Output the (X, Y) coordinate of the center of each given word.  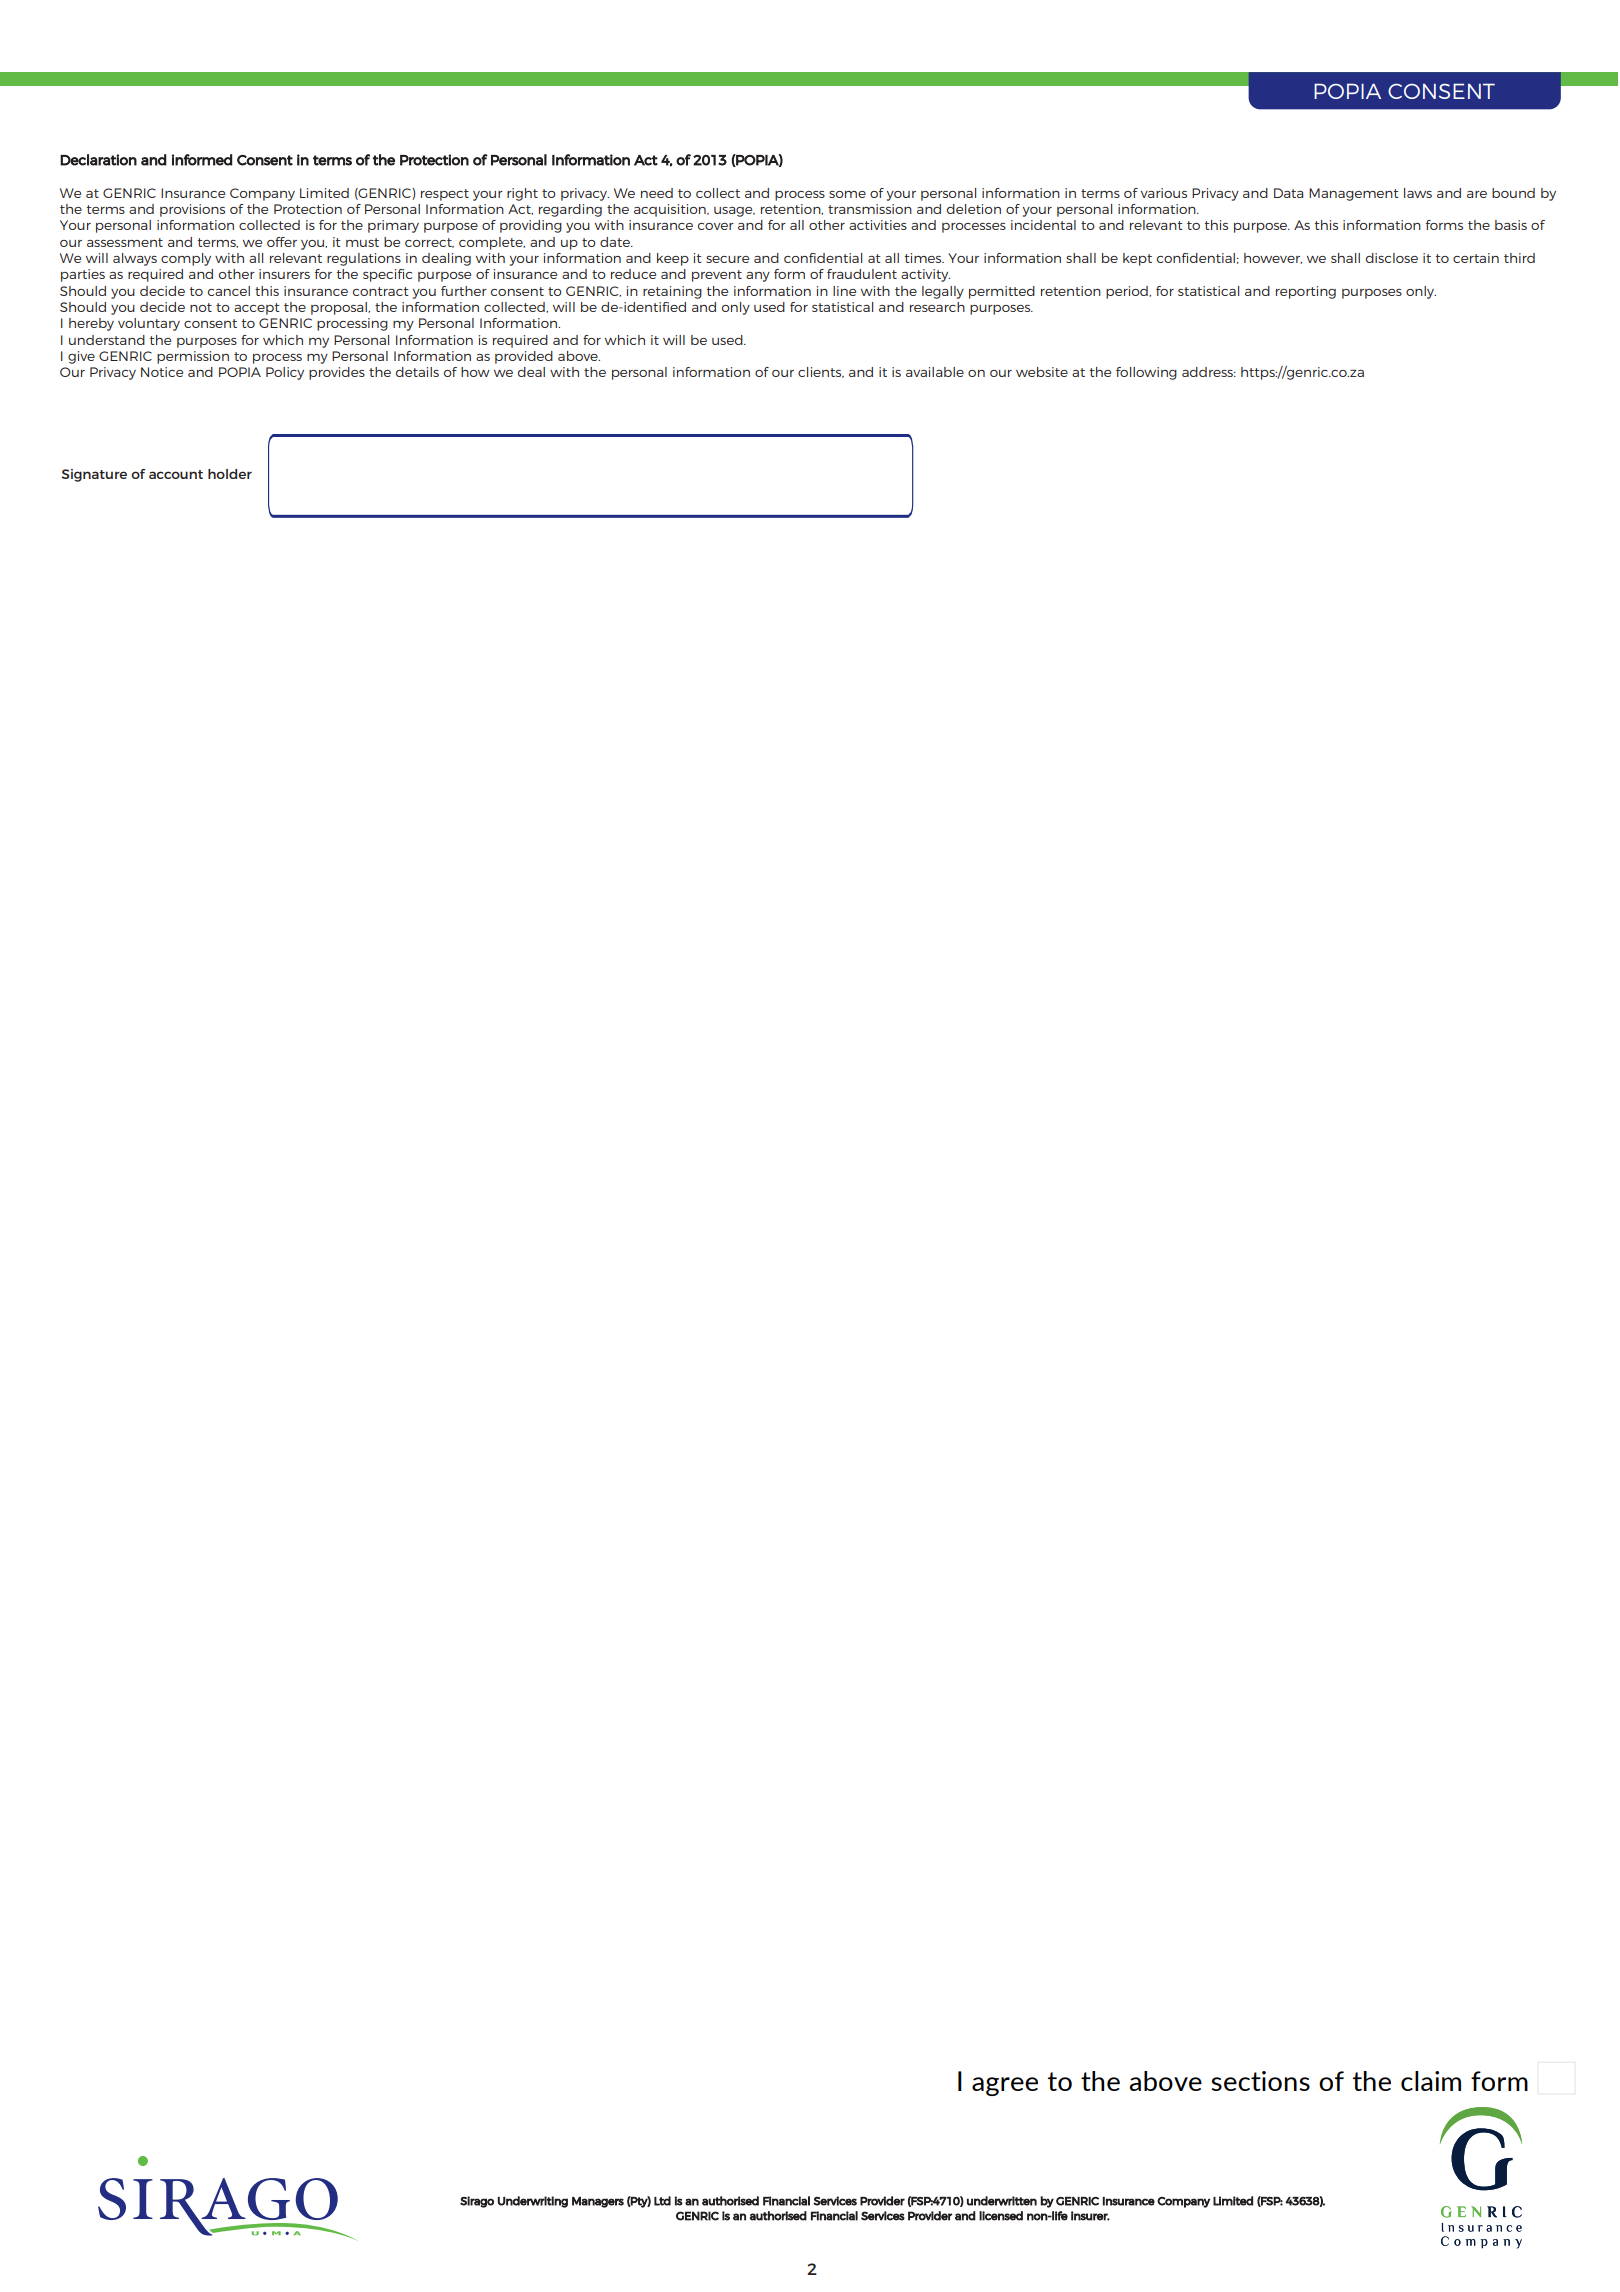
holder (230, 474)
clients (821, 372)
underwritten (1002, 2201)
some (847, 194)
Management (1354, 194)
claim (1431, 2081)
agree (1005, 2086)
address (1208, 372)
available (935, 372)
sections (1260, 2081)
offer (282, 242)
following (1146, 373)
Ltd (662, 2201)
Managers (598, 2202)
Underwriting (533, 2202)
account (176, 474)
